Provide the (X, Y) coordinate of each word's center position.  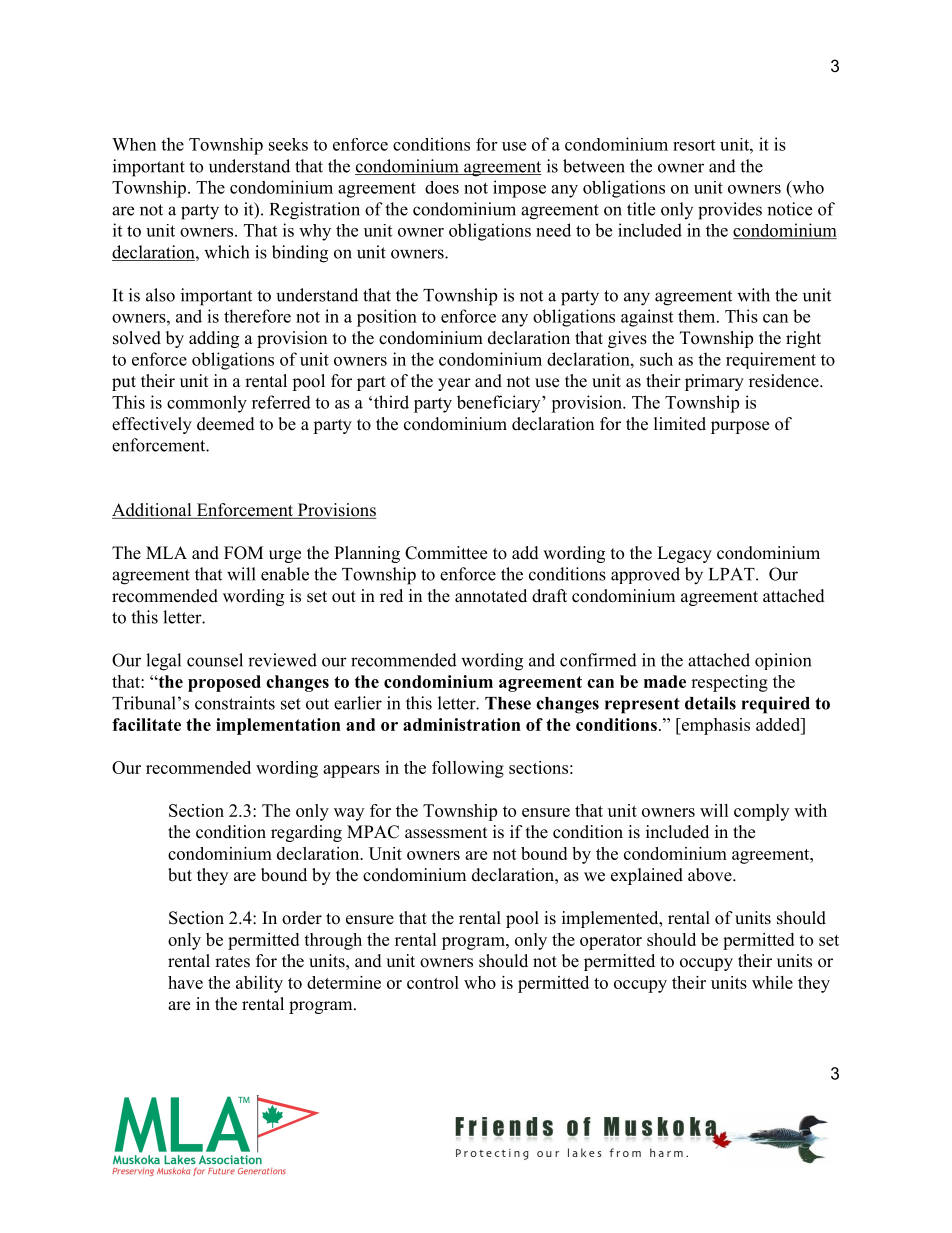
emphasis (715, 726)
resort (694, 145)
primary (714, 382)
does (442, 187)
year (454, 384)
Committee (446, 553)
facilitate (146, 724)
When (134, 144)
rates (232, 962)
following (468, 769)
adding (214, 339)
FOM (243, 553)
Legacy (684, 554)
